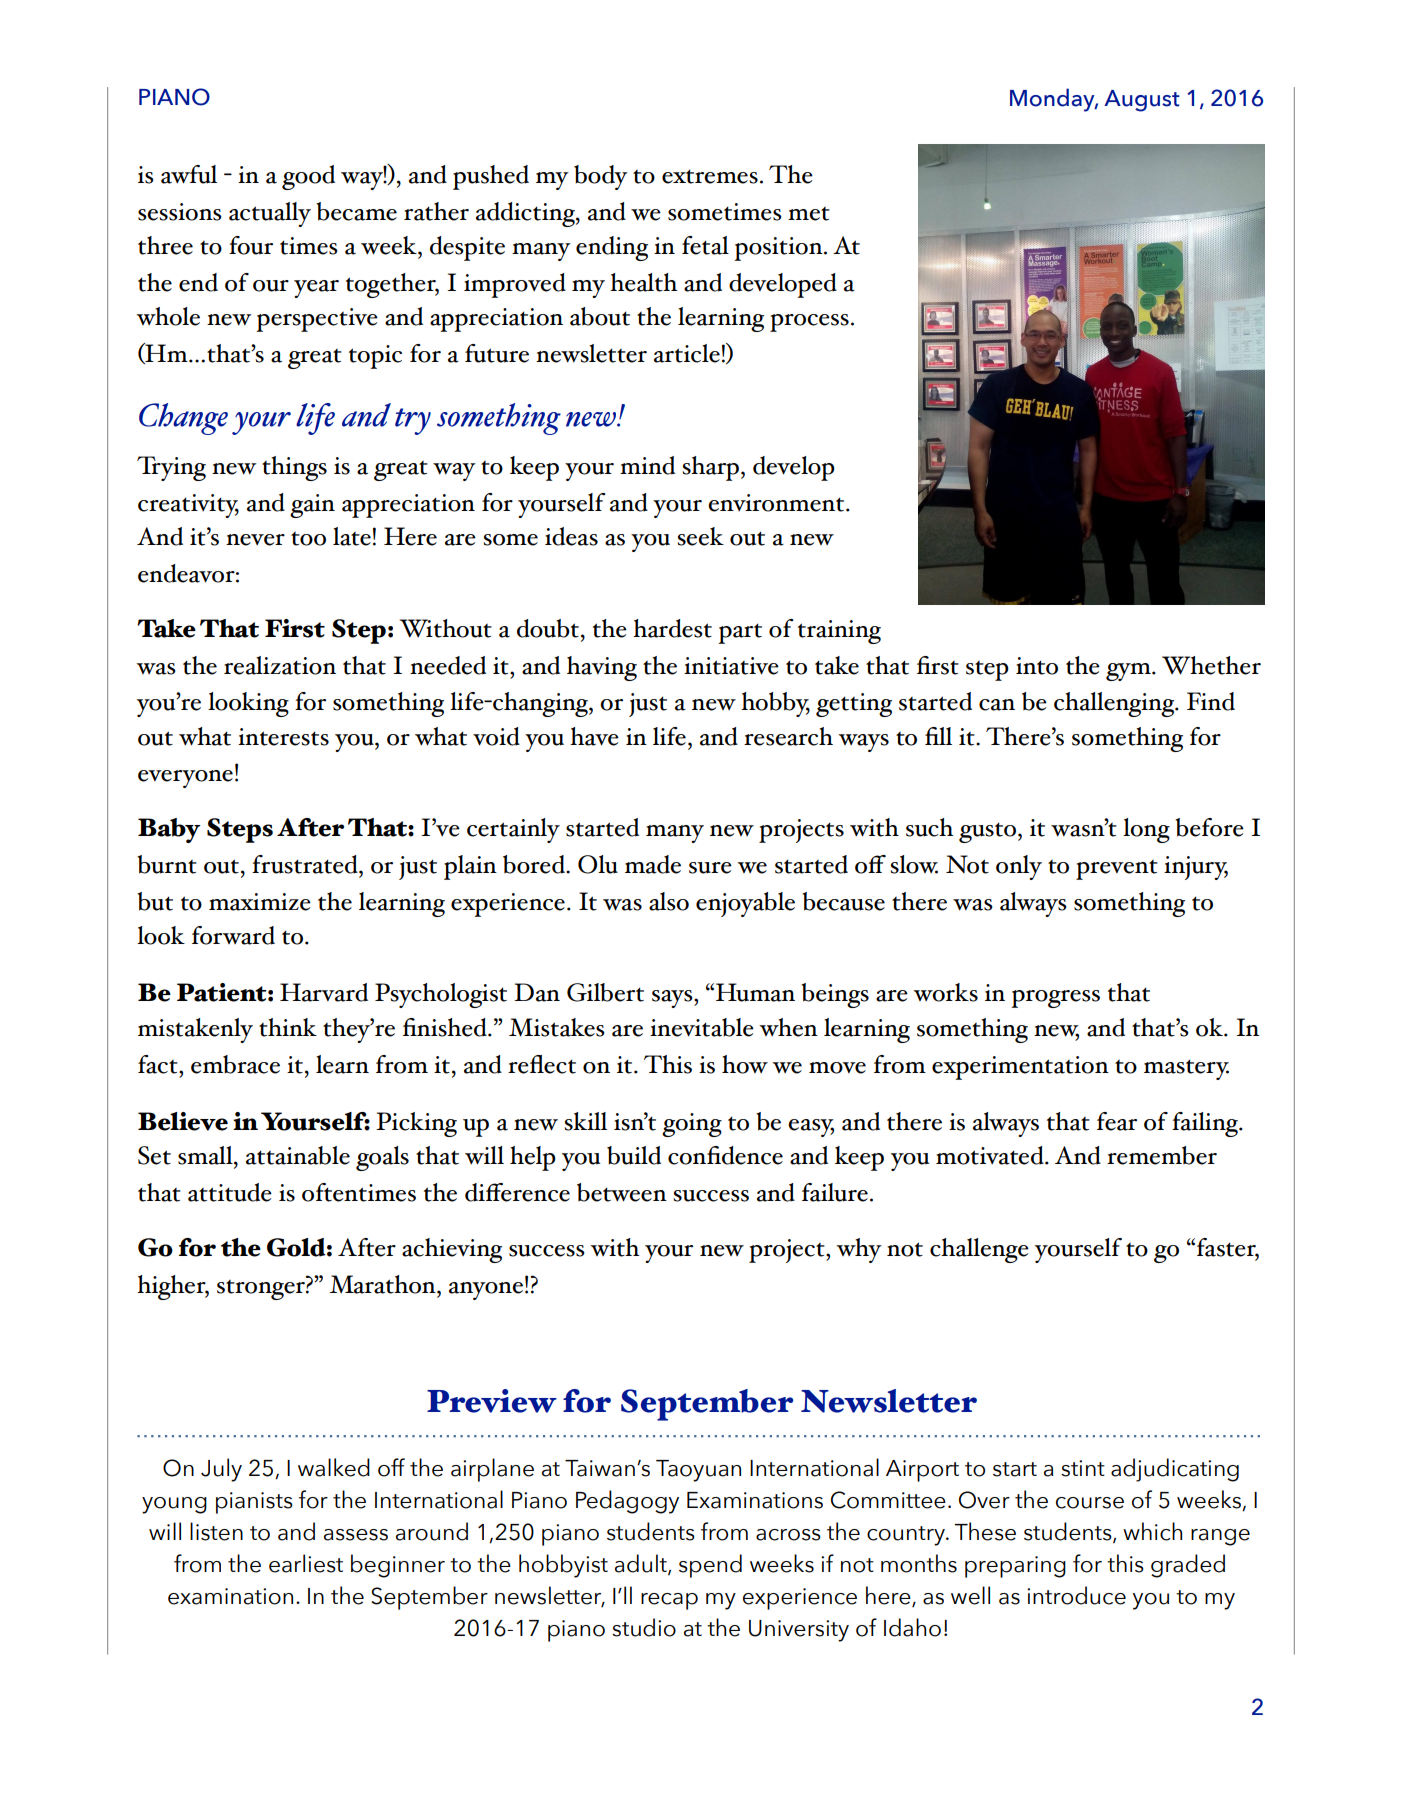 Image resolution: width=1402 pixels, height=1815 pixels. What do you see at coordinates (312, 506) in the screenshot?
I see `gain` at bounding box center [312, 506].
